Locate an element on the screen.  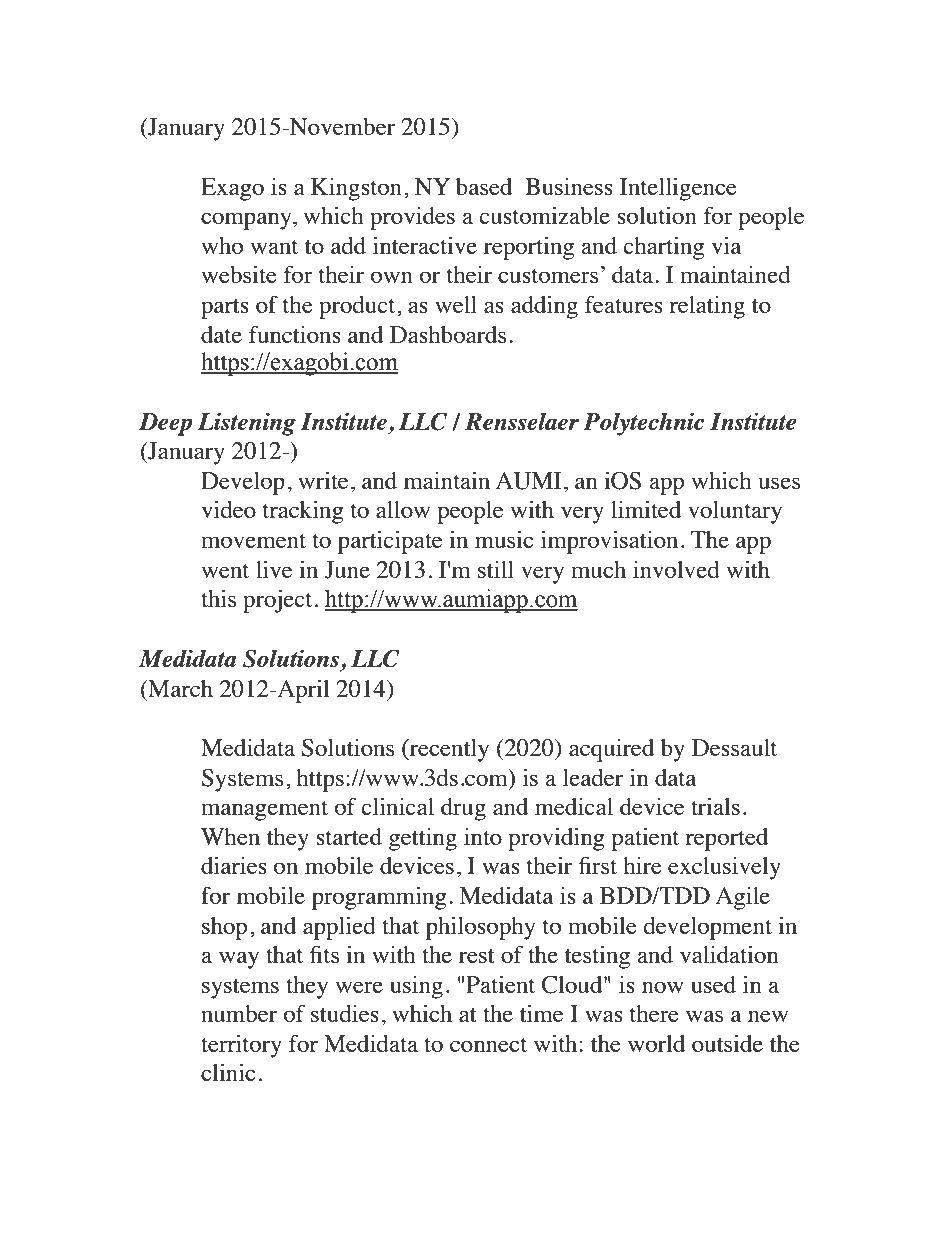
When is located at coordinates (230, 836).
